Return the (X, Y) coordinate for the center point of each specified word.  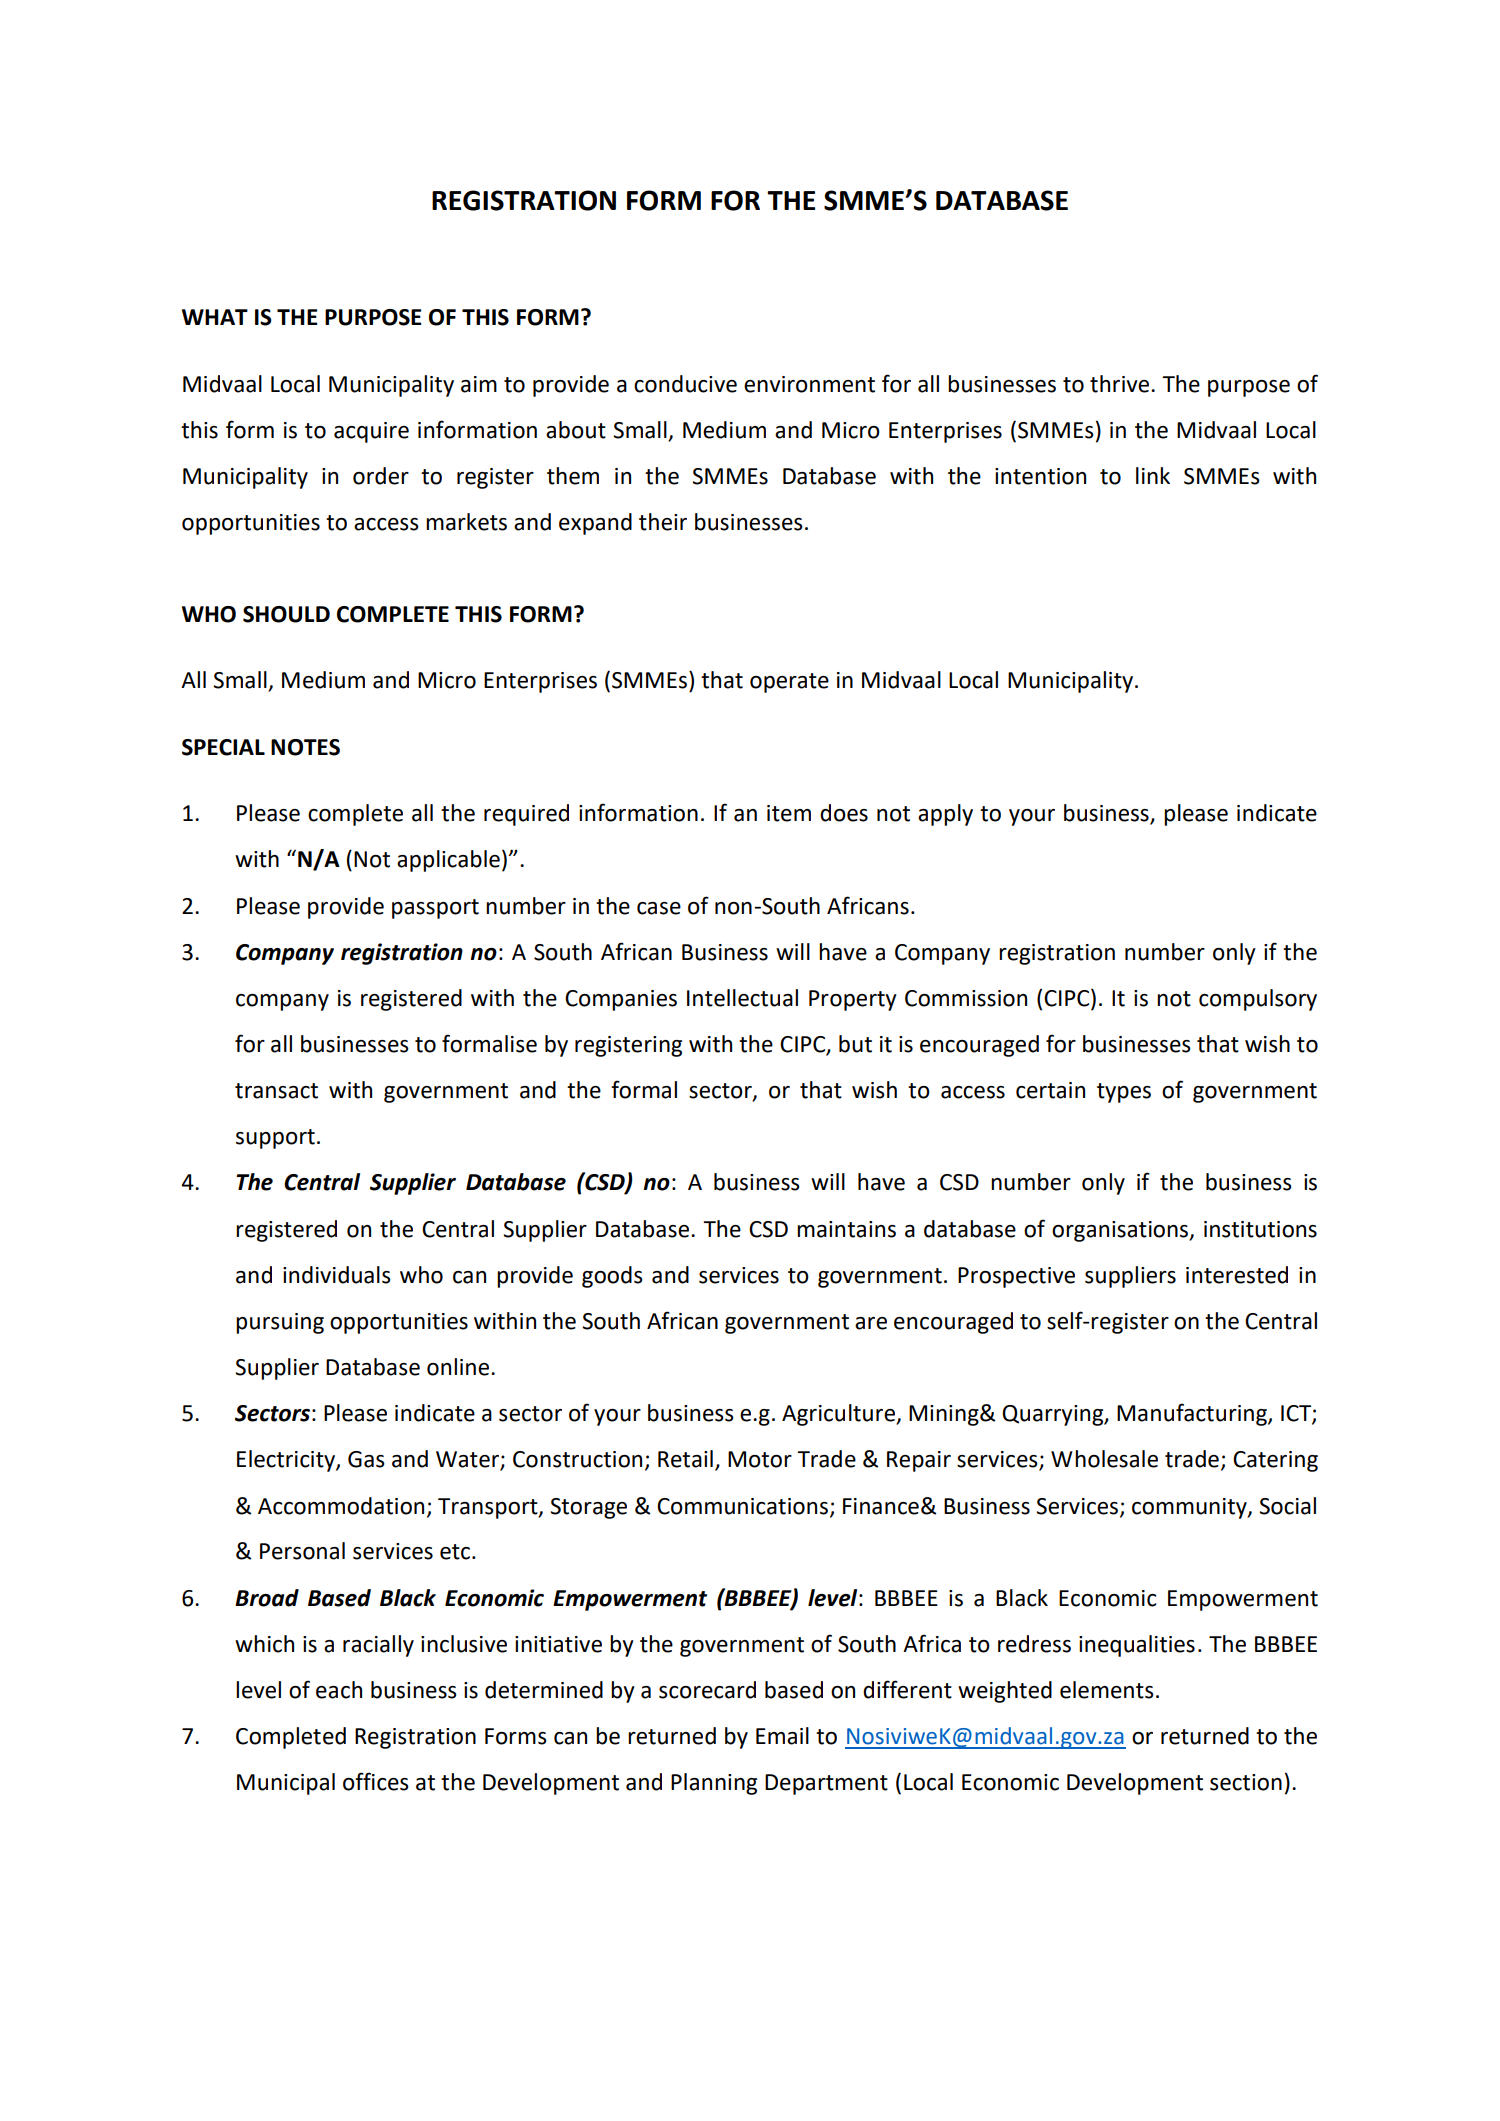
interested (1237, 1275)
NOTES (305, 747)
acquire (371, 432)
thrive (1121, 384)
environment (809, 384)
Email (782, 1736)
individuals (337, 1275)
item (789, 813)
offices (376, 1781)
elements (1107, 1690)
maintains (846, 1229)
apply (945, 815)
